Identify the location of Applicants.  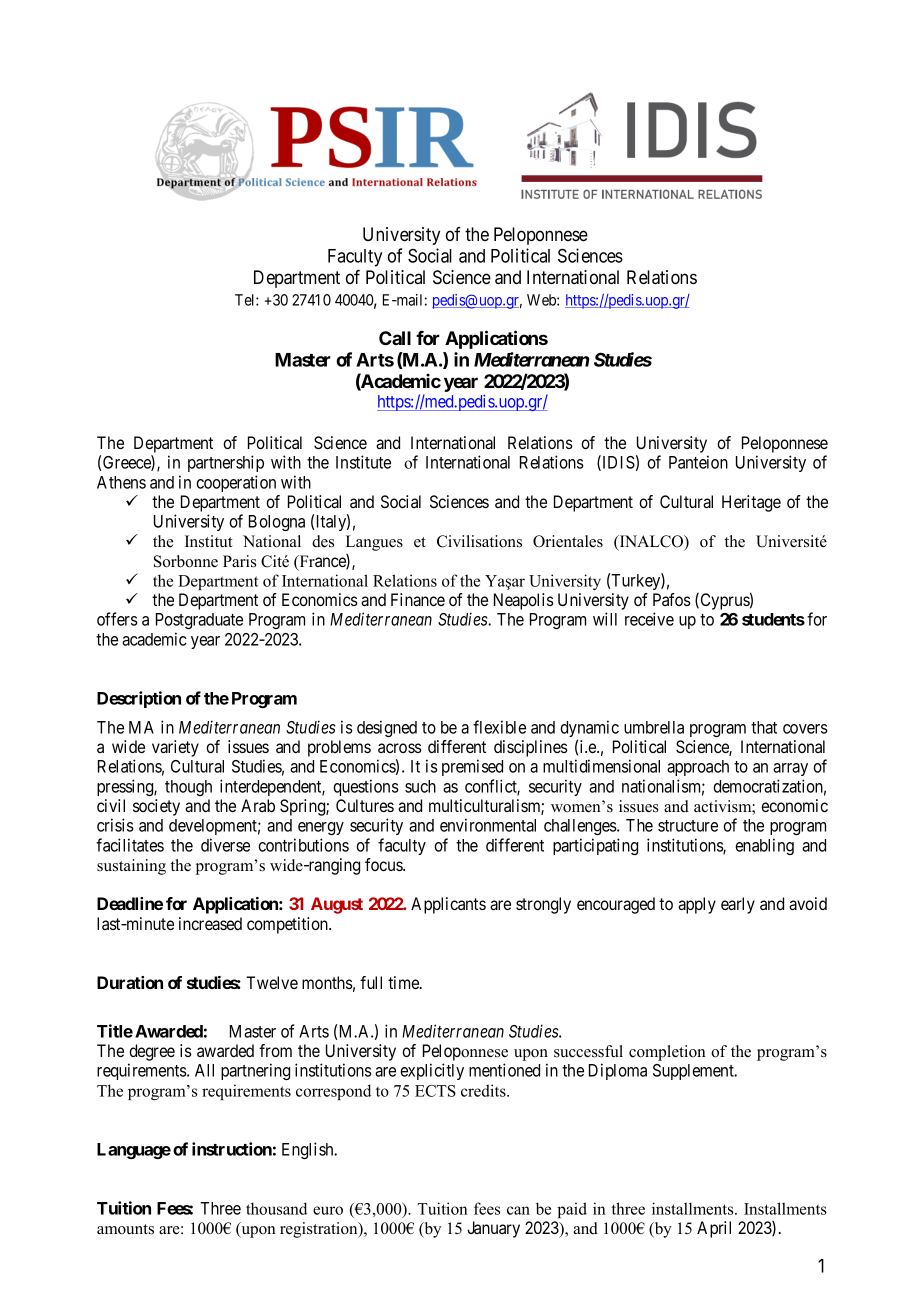
(448, 905).
